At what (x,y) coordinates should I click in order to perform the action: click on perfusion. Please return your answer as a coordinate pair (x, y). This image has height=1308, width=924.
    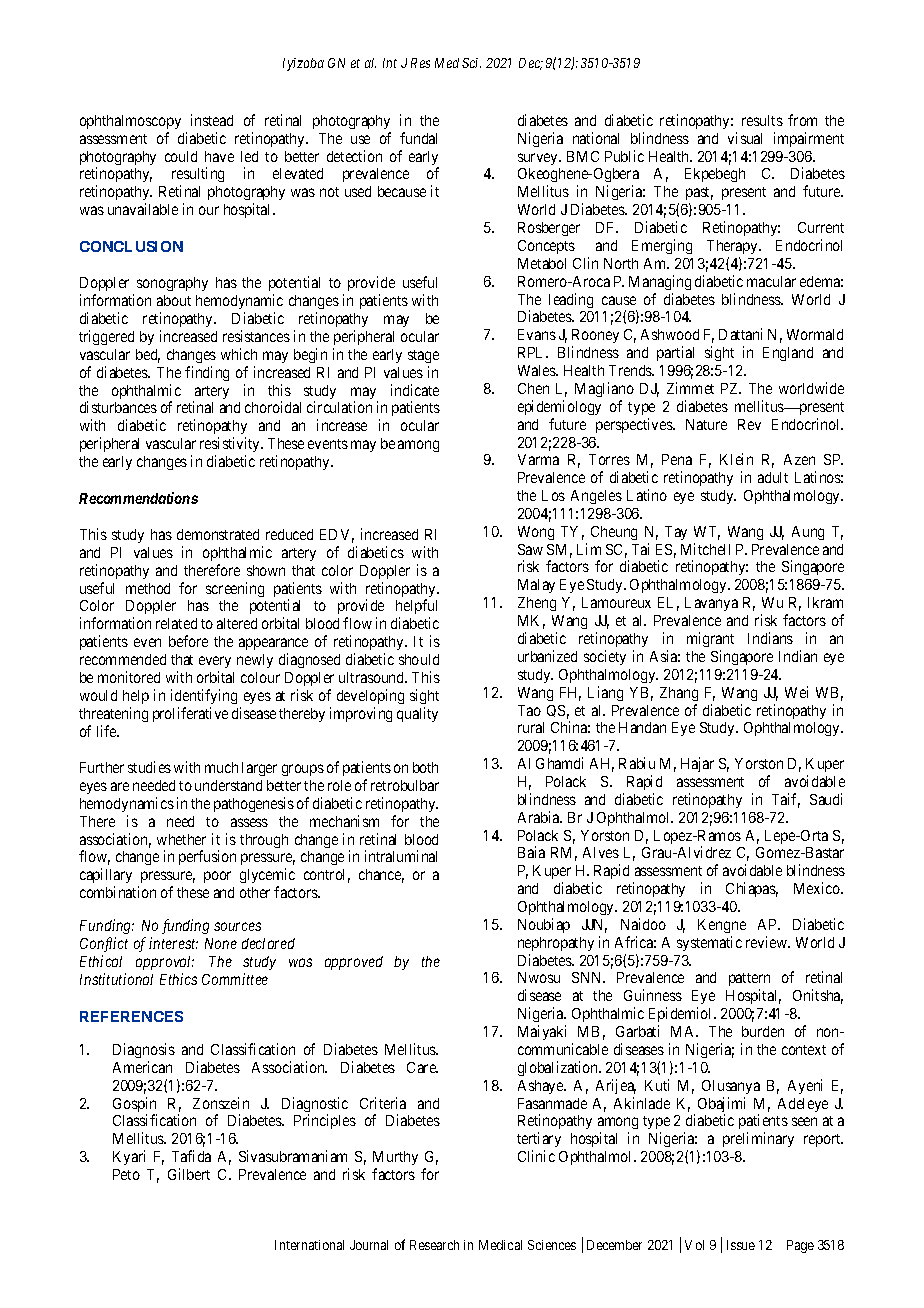
    Looking at the image, I should click on (207, 857).
